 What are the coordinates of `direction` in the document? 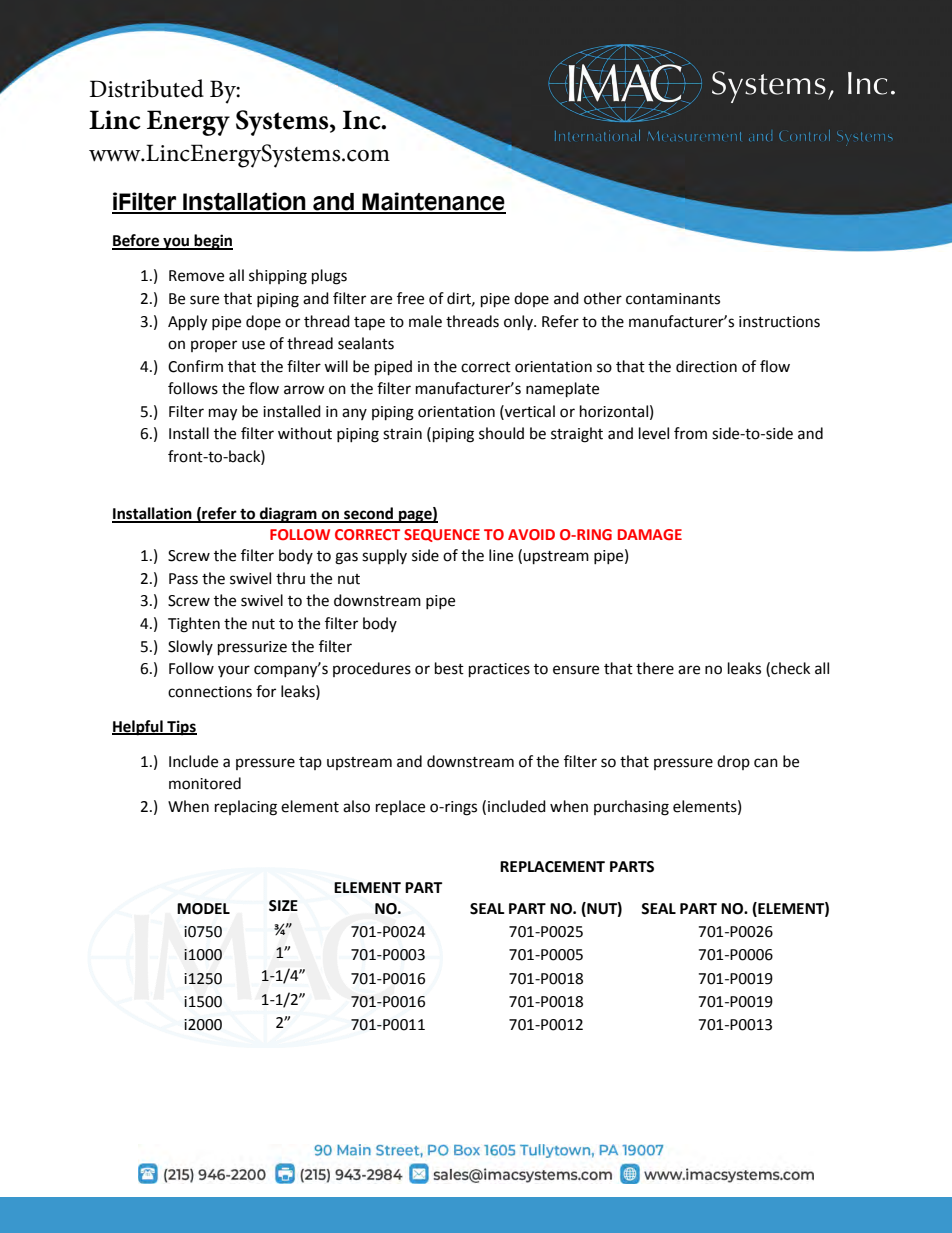 It's located at (706, 366).
